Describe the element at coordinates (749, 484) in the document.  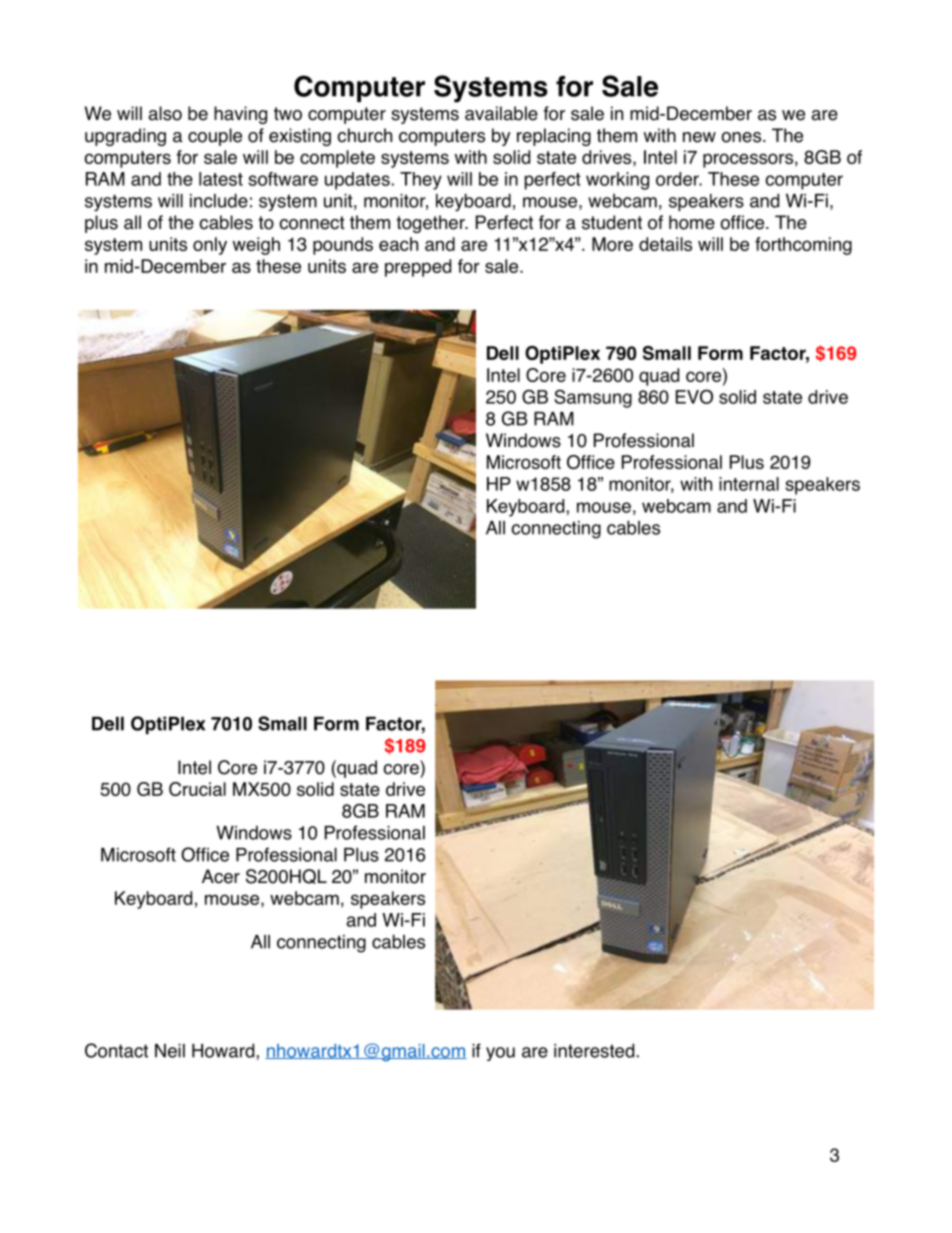
I see `internal` at that location.
